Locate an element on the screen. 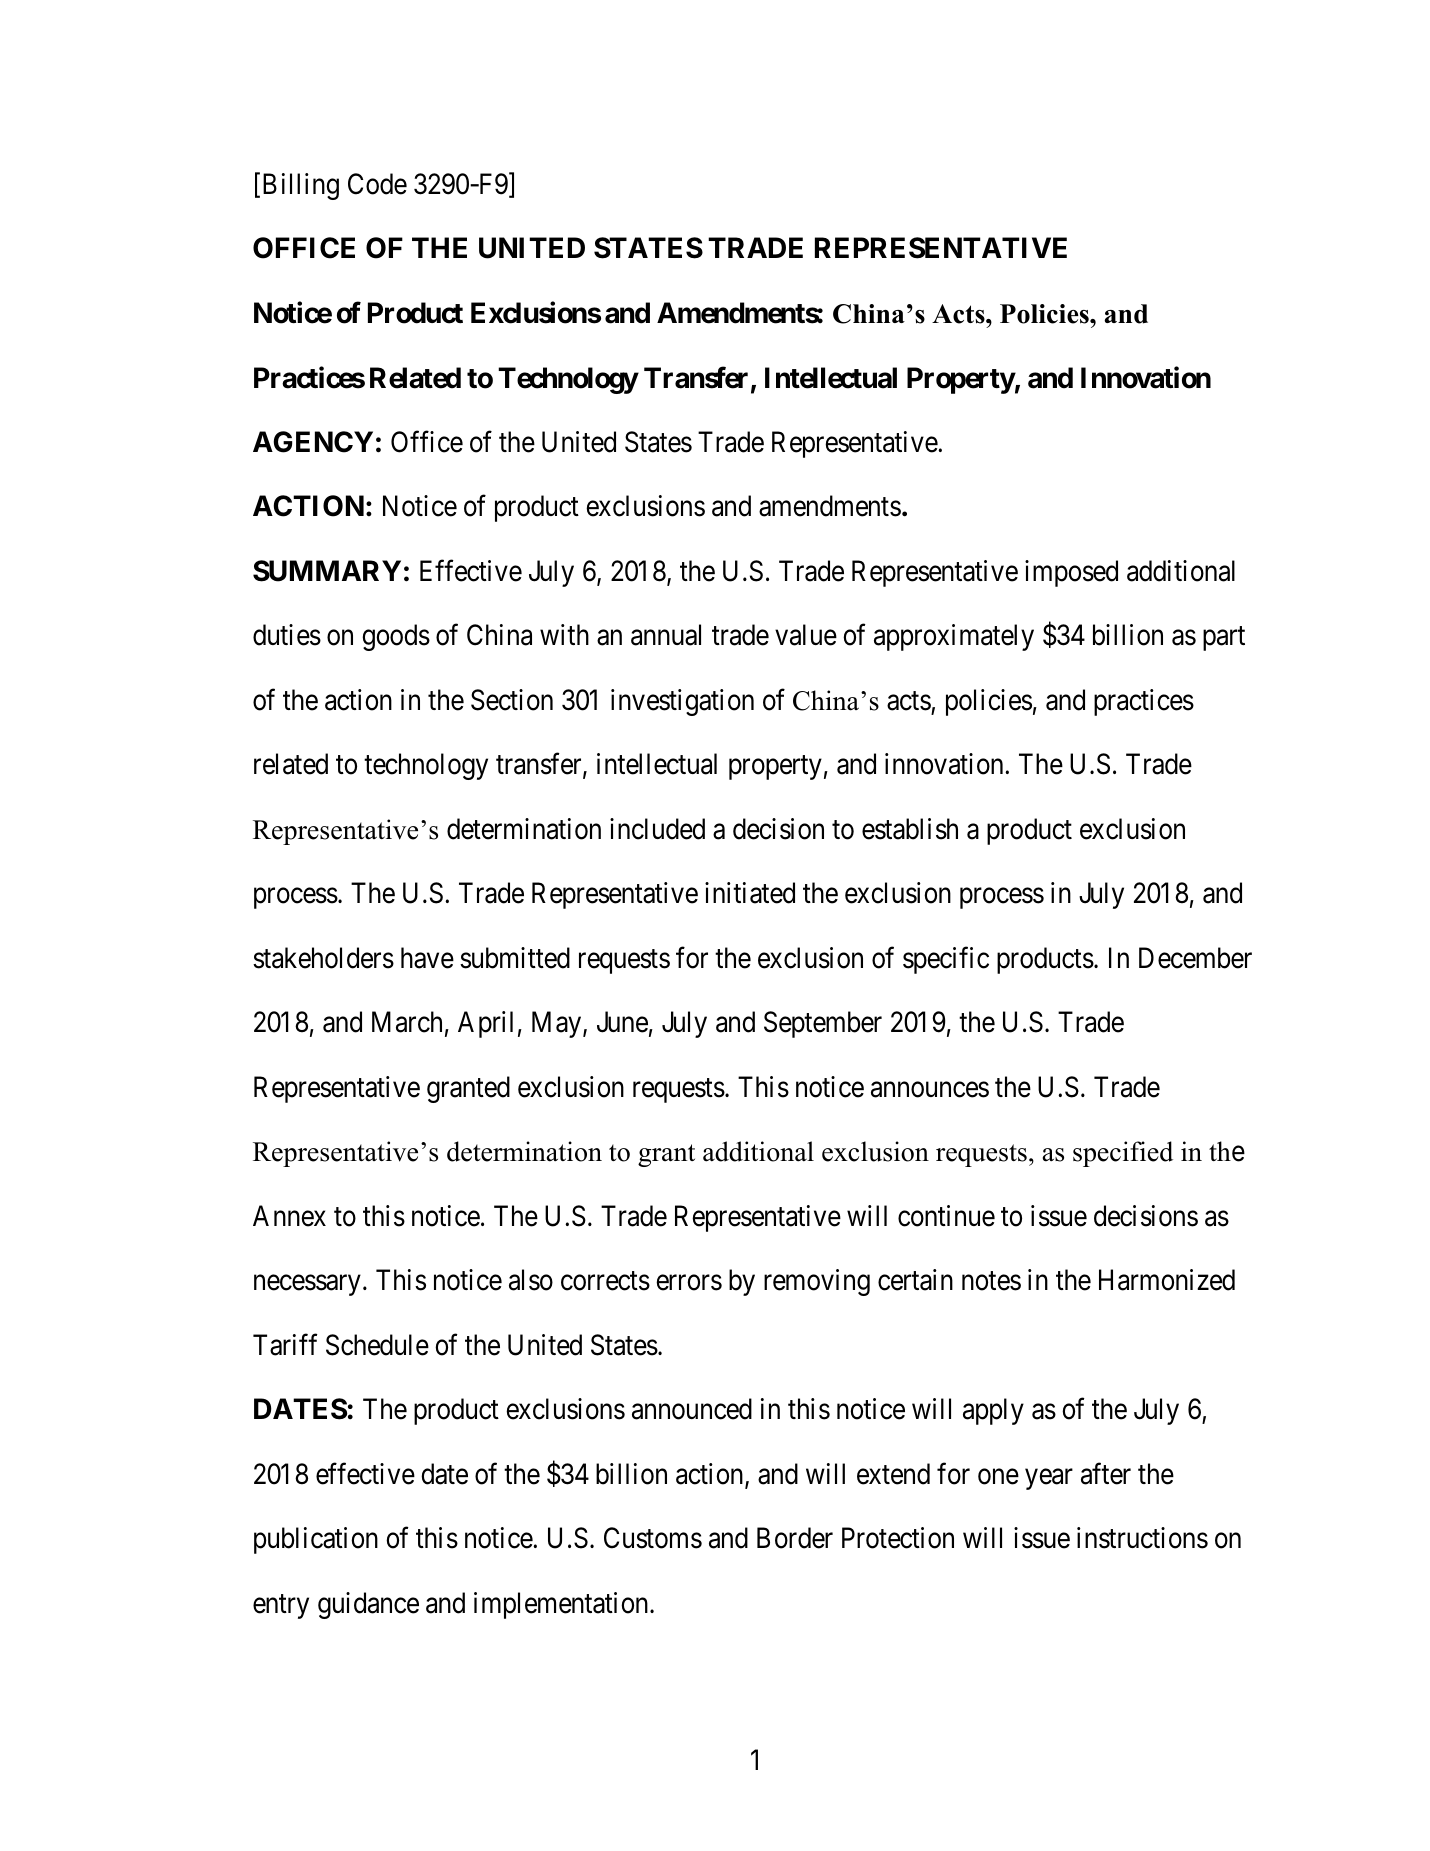 The image size is (1430, 1851). guidance is located at coordinates (368, 1605).
